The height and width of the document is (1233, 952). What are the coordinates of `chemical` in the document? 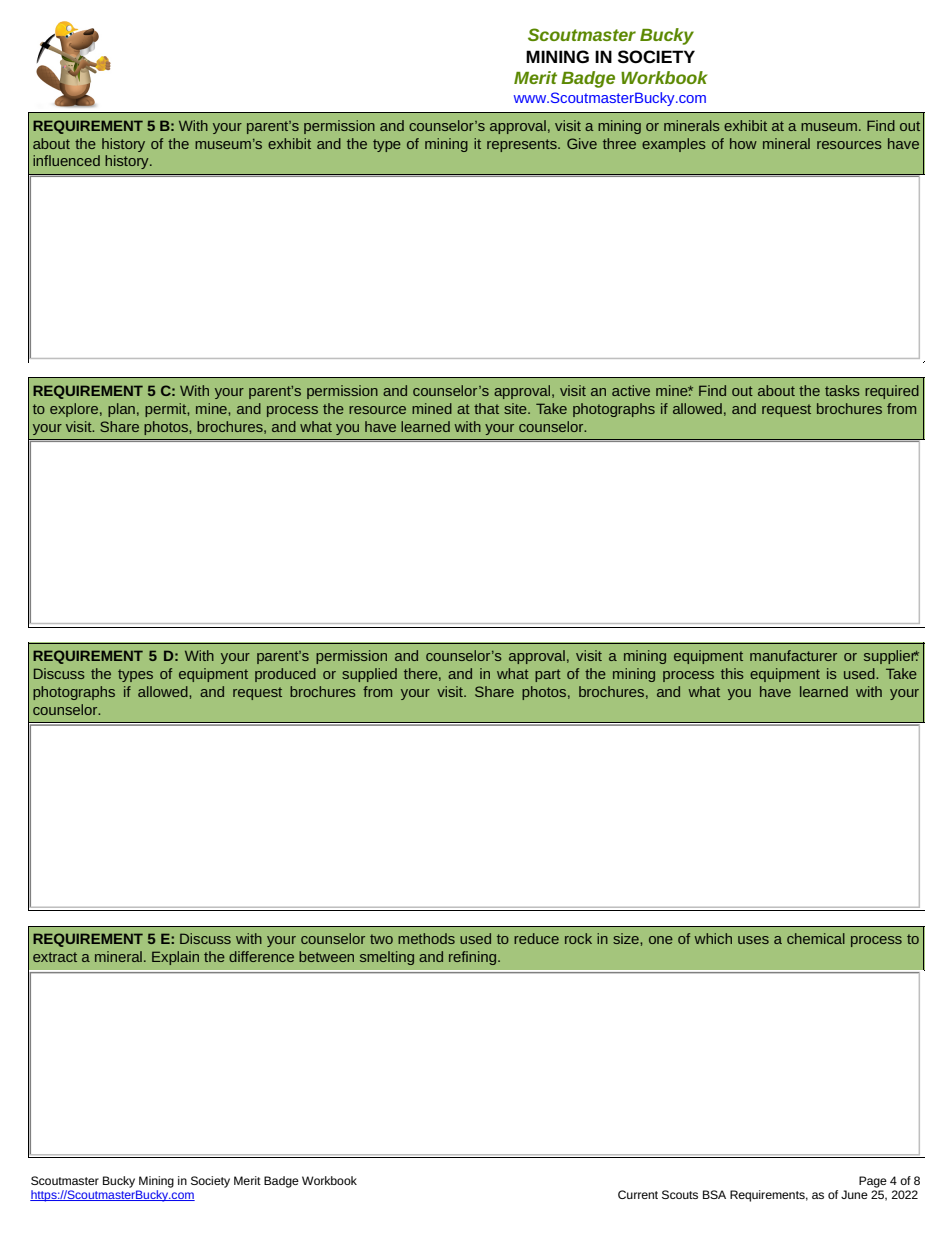 It's located at (816, 938).
